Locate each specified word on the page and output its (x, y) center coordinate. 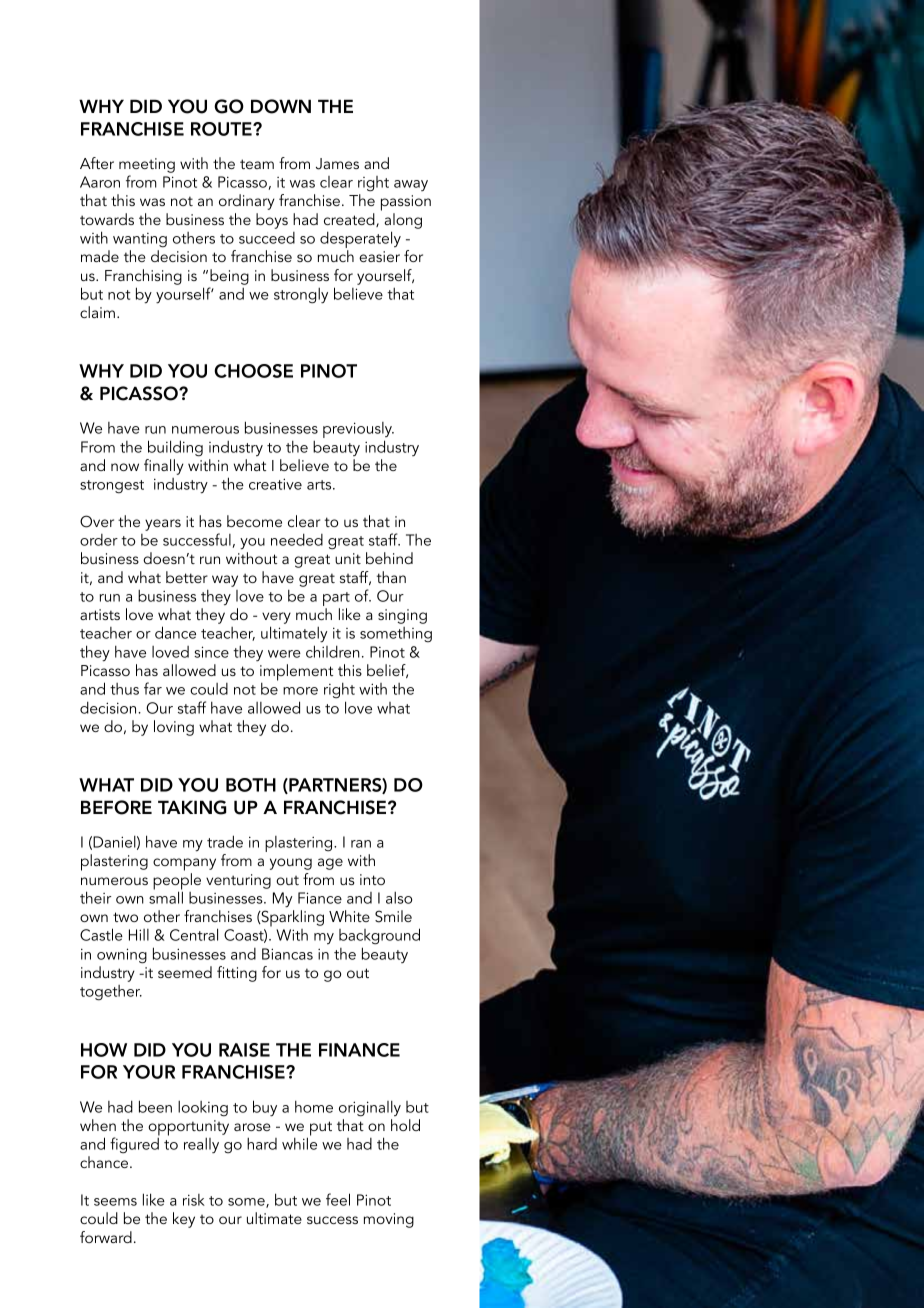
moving (389, 1220)
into (372, 879)
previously (358, 431)
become (254, 521)
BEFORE (116, 807)
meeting (147, 165)
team (257, 164)
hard (262, 1143)
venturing (238, 881)
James (337, 164)
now (125, 467)
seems (115, 1202)
